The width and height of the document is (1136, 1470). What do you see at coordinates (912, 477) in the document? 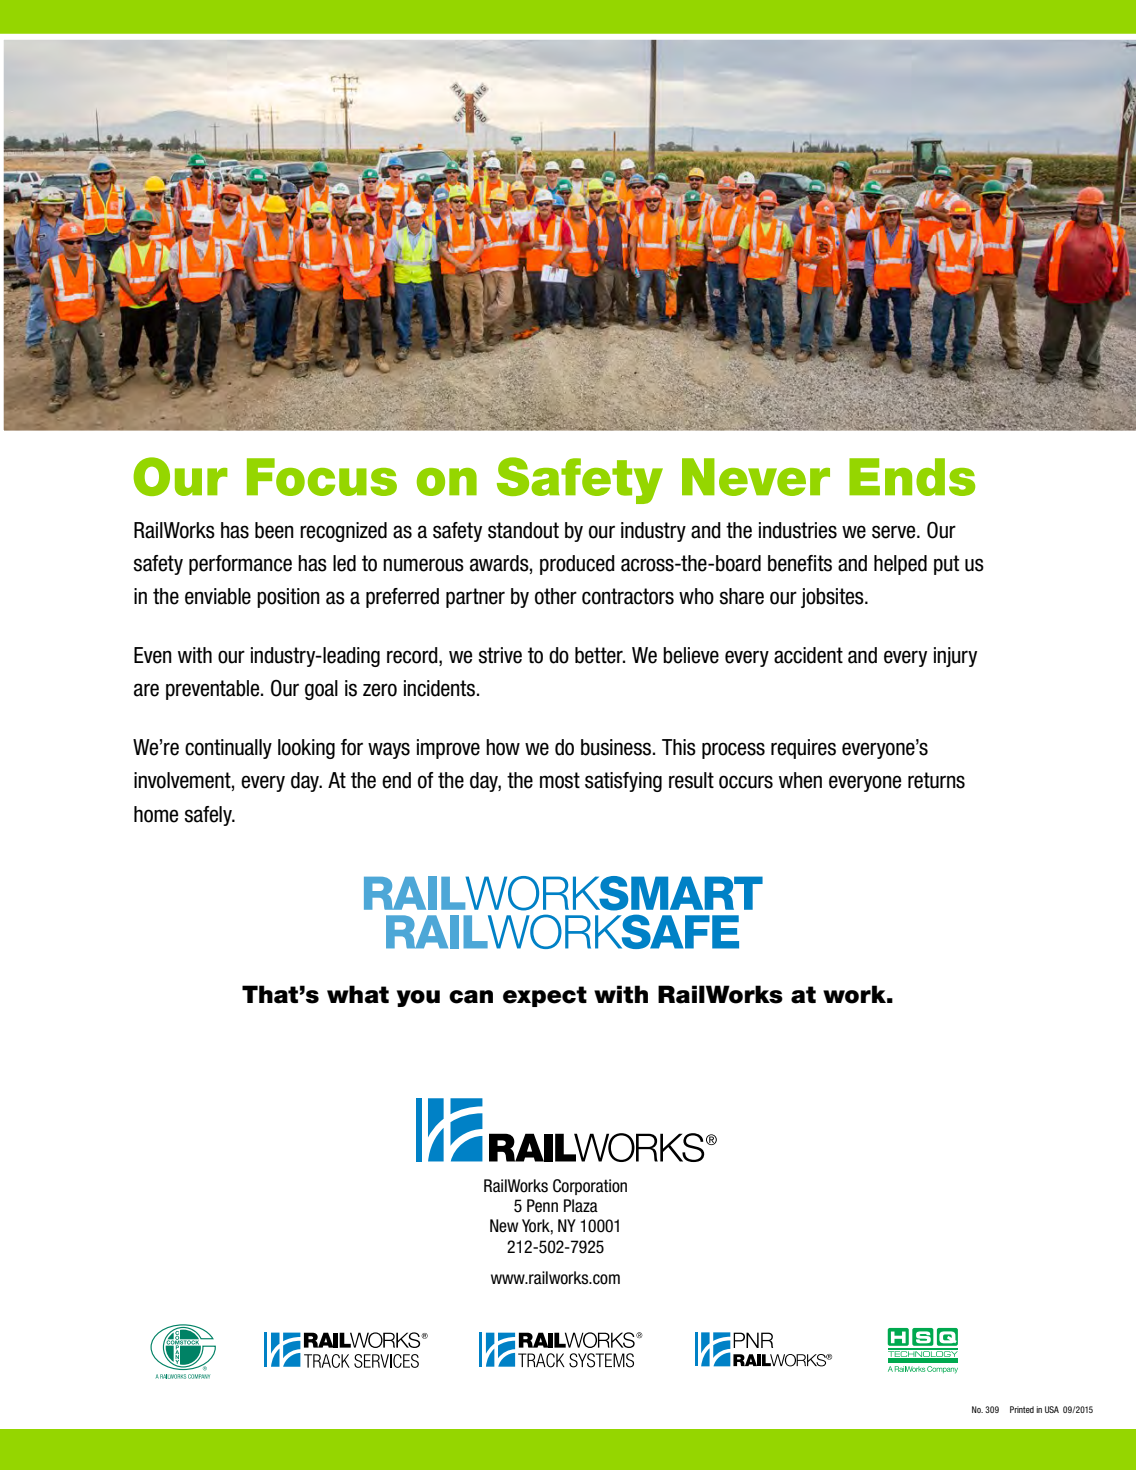
I see `Ends` at bounding box center [912, 477].
